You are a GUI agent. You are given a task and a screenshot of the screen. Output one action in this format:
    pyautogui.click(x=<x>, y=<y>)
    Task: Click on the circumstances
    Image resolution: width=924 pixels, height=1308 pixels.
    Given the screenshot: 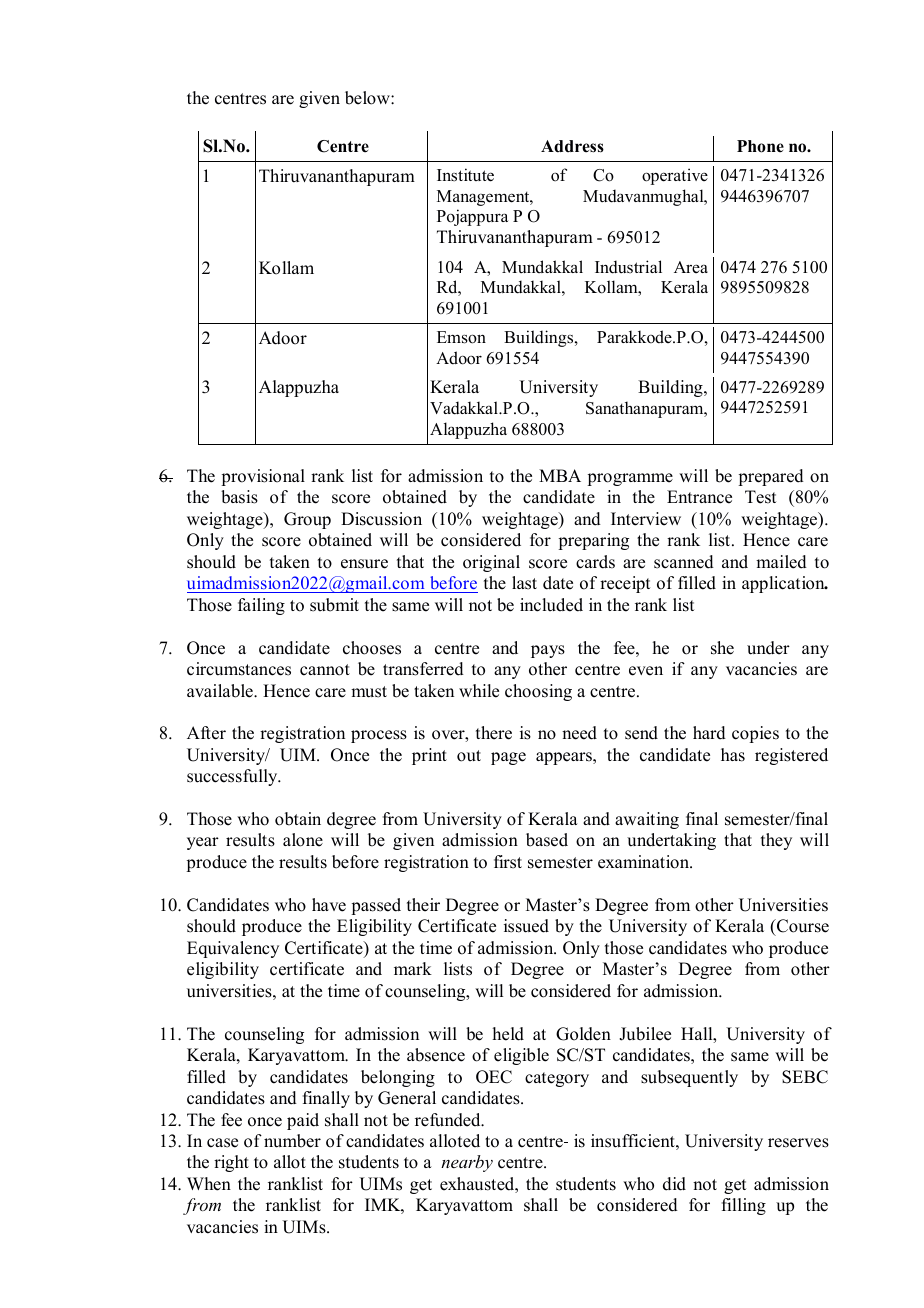 What is the action you would take?
    pyautogui.click(x=239, y=669)
